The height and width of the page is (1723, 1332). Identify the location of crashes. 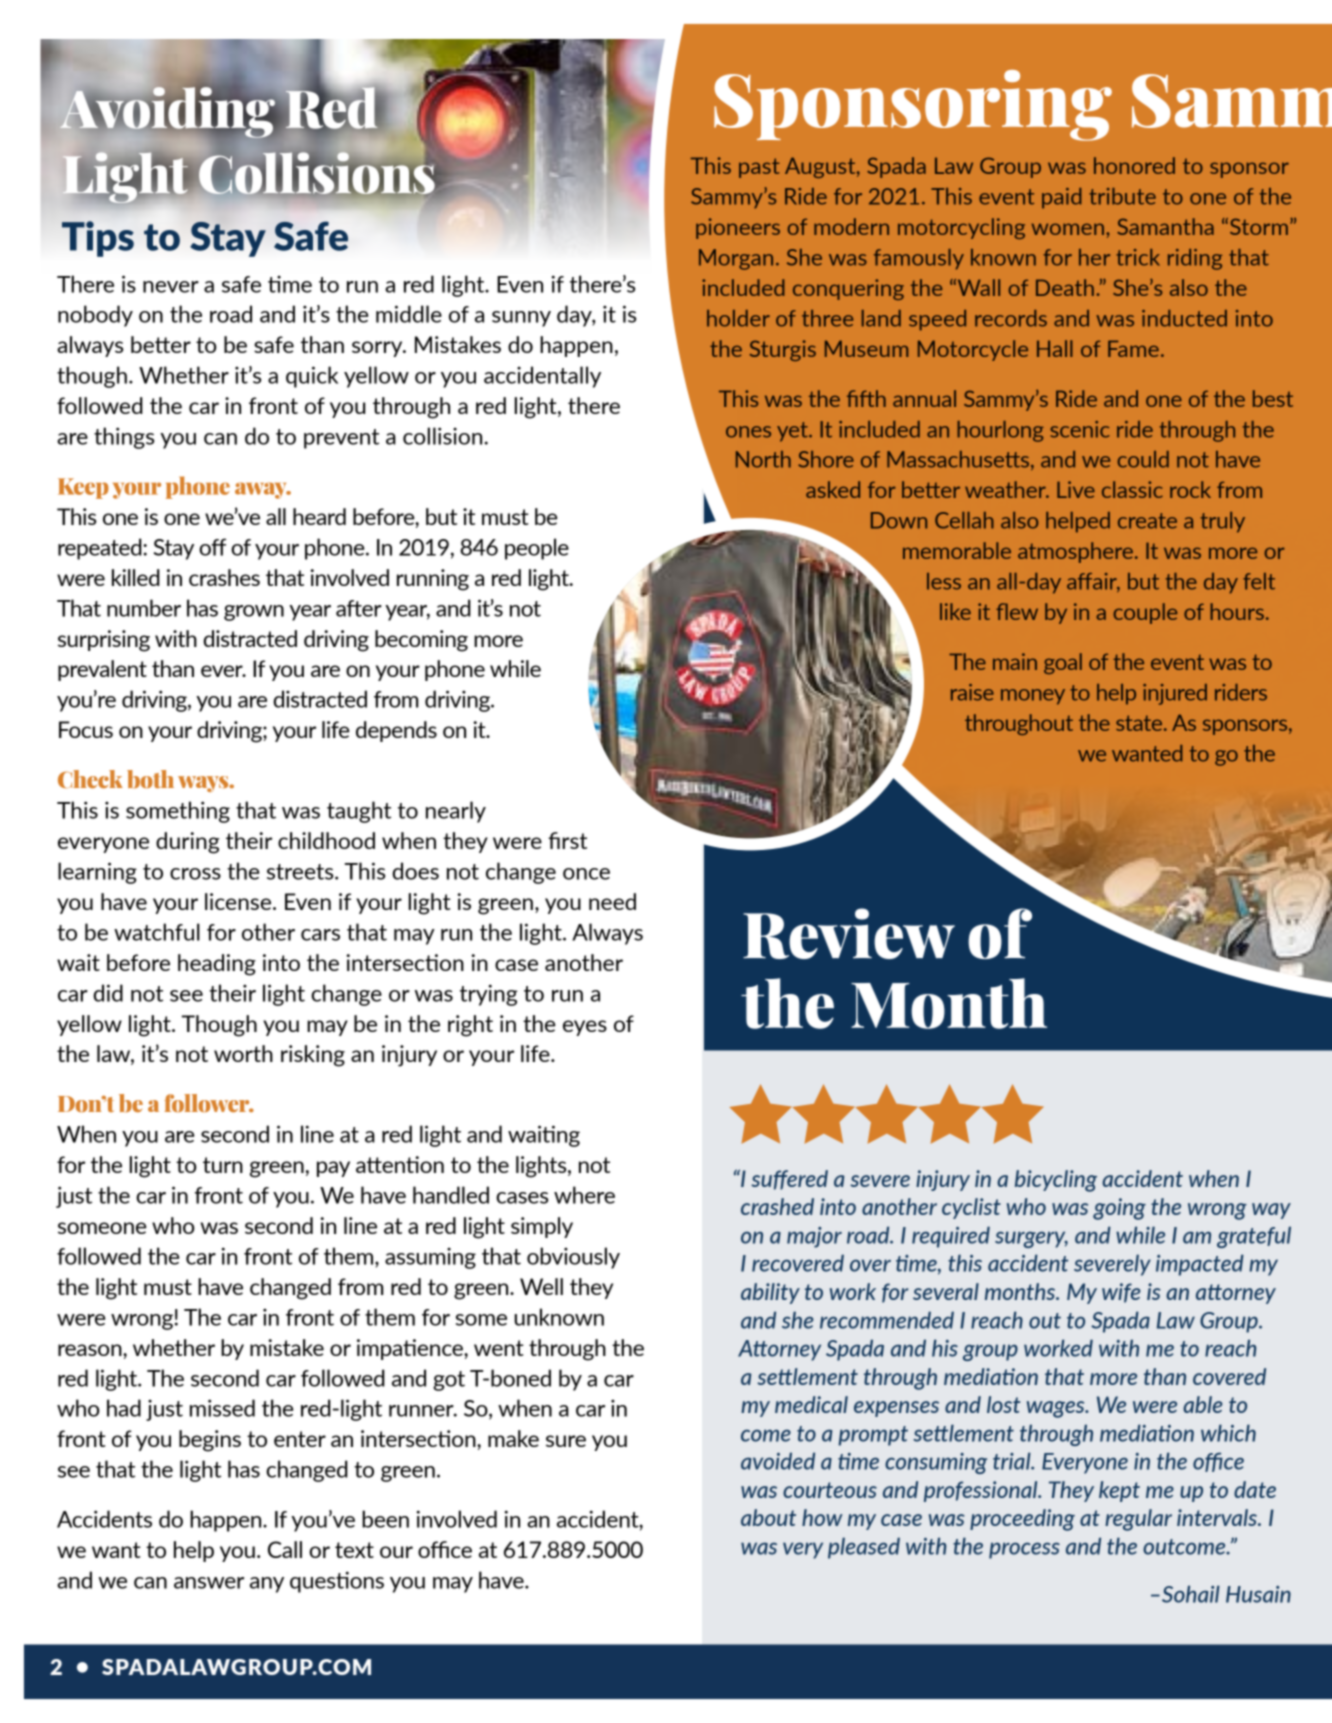
(224, 577).
